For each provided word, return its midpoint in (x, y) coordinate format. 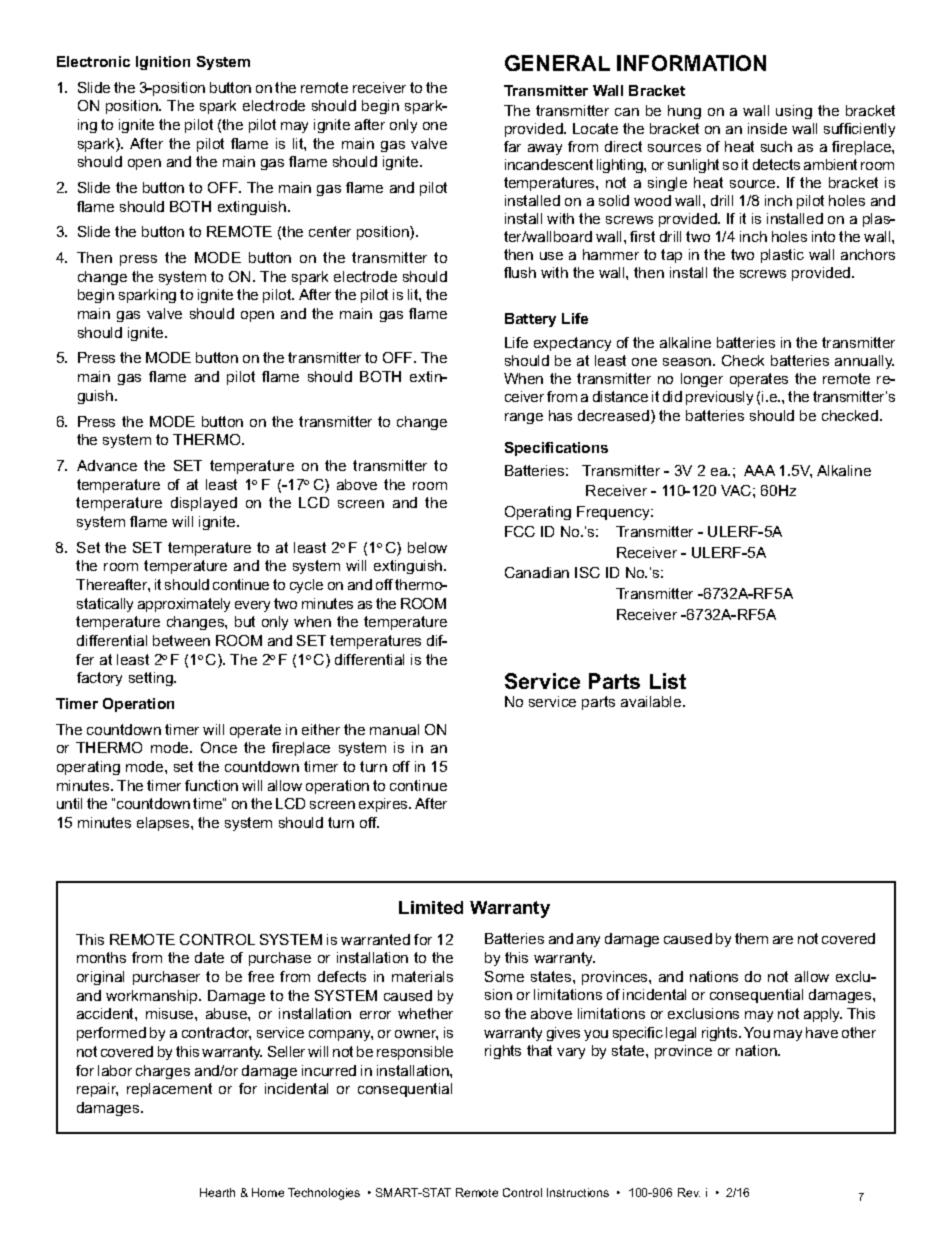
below (427, 547)
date (209, 957)
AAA (759, 470)
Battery (530, 320)
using (794, 112)
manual (394, 729)
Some (504, 976)
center (330, 231)
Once (219, 747)
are (783, 940)
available (652, 701)
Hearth (217, 1192)
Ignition (163, 63)
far (512, 146)
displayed (204, 504)
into (823, 236)
